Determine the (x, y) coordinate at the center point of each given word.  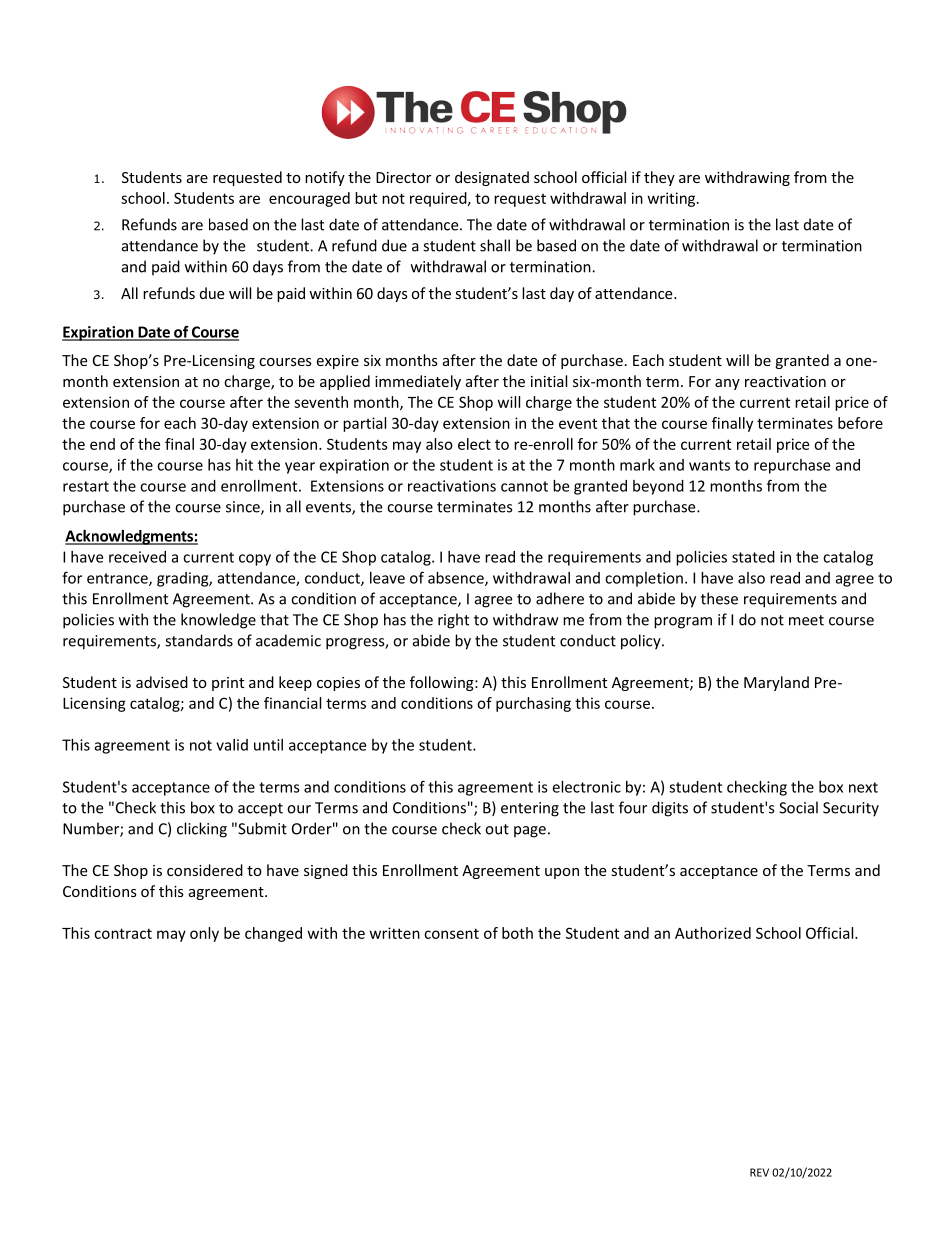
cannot (524, 486)
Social (798, 807)
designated (492, 178)
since (244, 508)
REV (759, 1172)
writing (673, 199)
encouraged (309, 199)
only (204, 934)
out (497, 829)
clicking (202, 830)
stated (753, 557)
